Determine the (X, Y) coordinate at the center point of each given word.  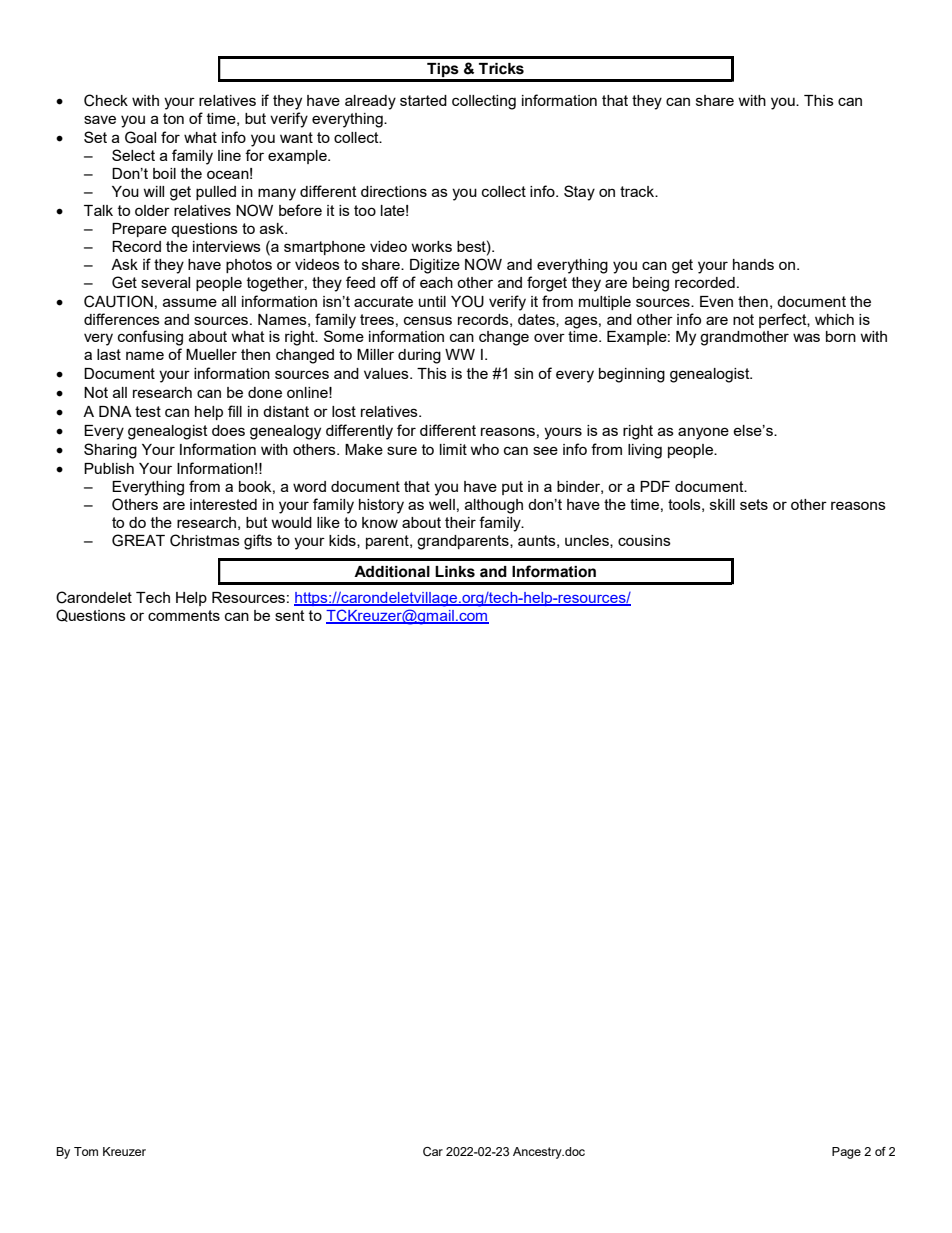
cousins (644, 540)
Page (846, 1153)
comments (184, 615)
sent (290, 615)
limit (453, 449)
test (148, 411)
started (423, 100)
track (638, 191)
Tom (86, 1151)
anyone (703, 433)
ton (173, 118)
